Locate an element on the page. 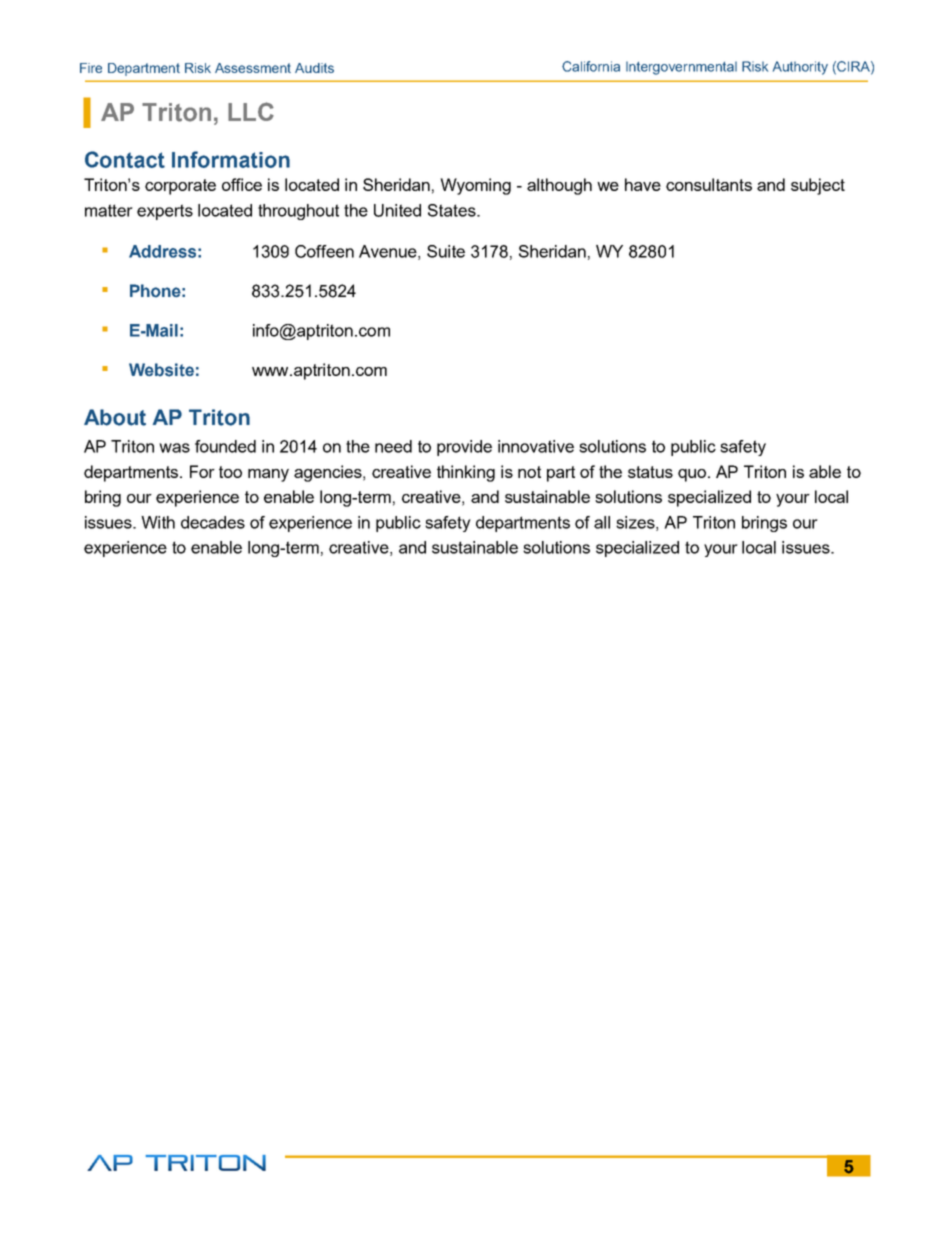 The width and height of the page is (952, 1233). About is located at coordinates (115, 417).
